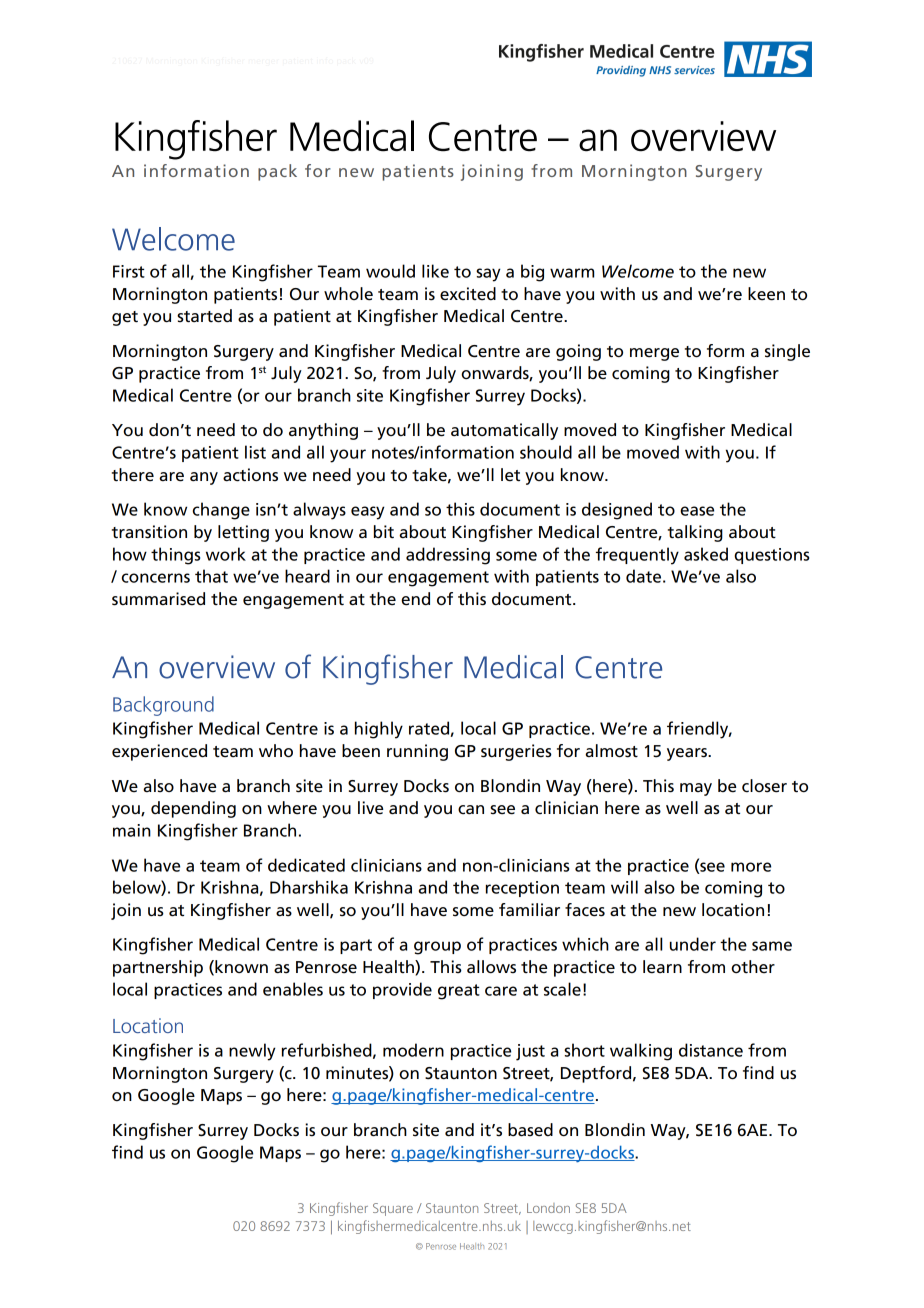 The image size is (924, 1308). I want to click on newly, so click(252, 1052).
